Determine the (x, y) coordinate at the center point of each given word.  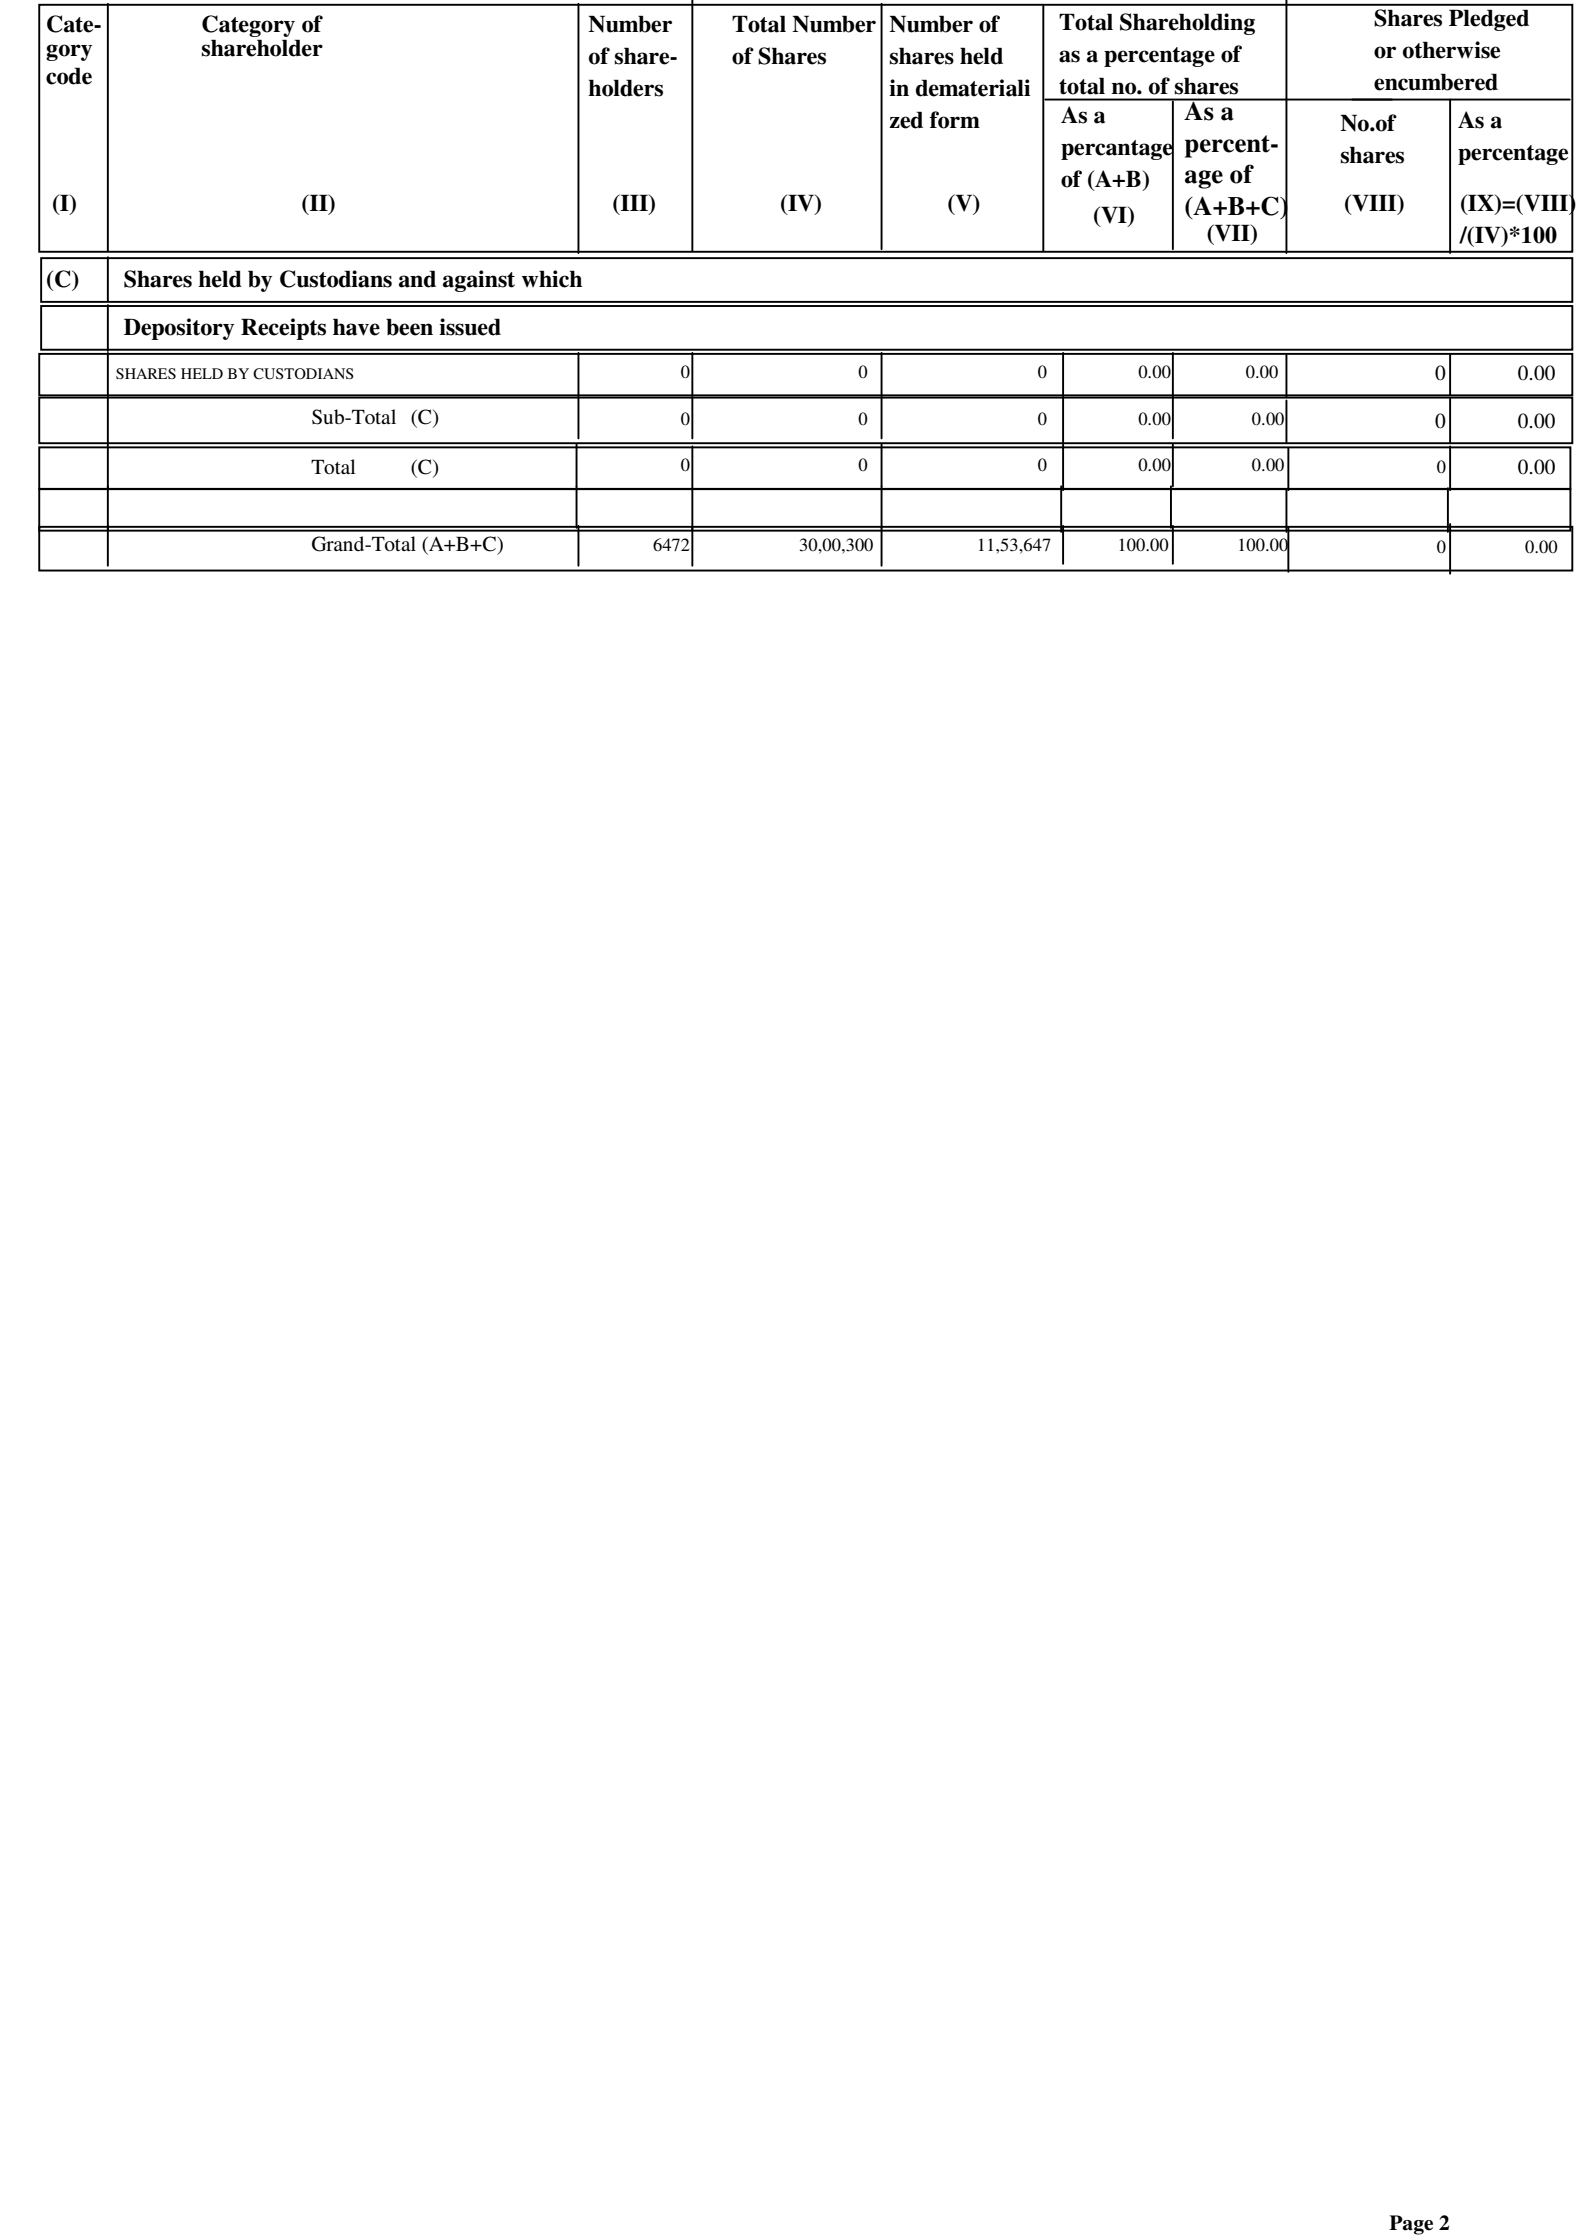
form (955, 120)
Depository (179, 329)
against (479, 281)
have (356, 327)
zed (906, 120)
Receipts (283, 329)
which (552, 279)
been (409, 327)
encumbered (1436, 82)
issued (470, 327)
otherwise (1451, 50)
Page (1411, 2225)
